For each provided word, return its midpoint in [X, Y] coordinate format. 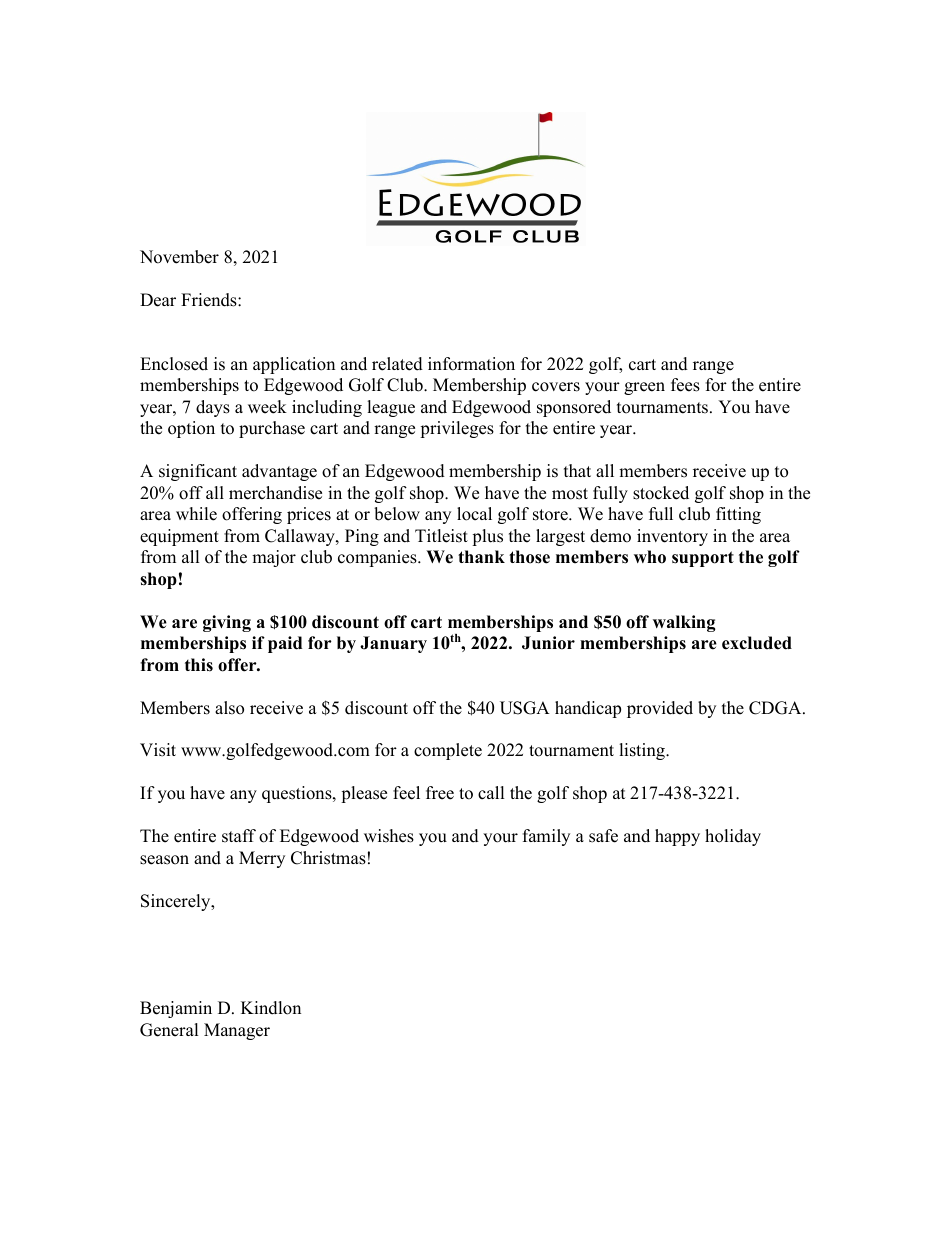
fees [685, 385]
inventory [672, 537]
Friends [210, 300]
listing [643, 751]
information [471, 364]
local [474, 514]
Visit [158, 750]
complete [448, 751]
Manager [237, 1031]
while [196, 514]
